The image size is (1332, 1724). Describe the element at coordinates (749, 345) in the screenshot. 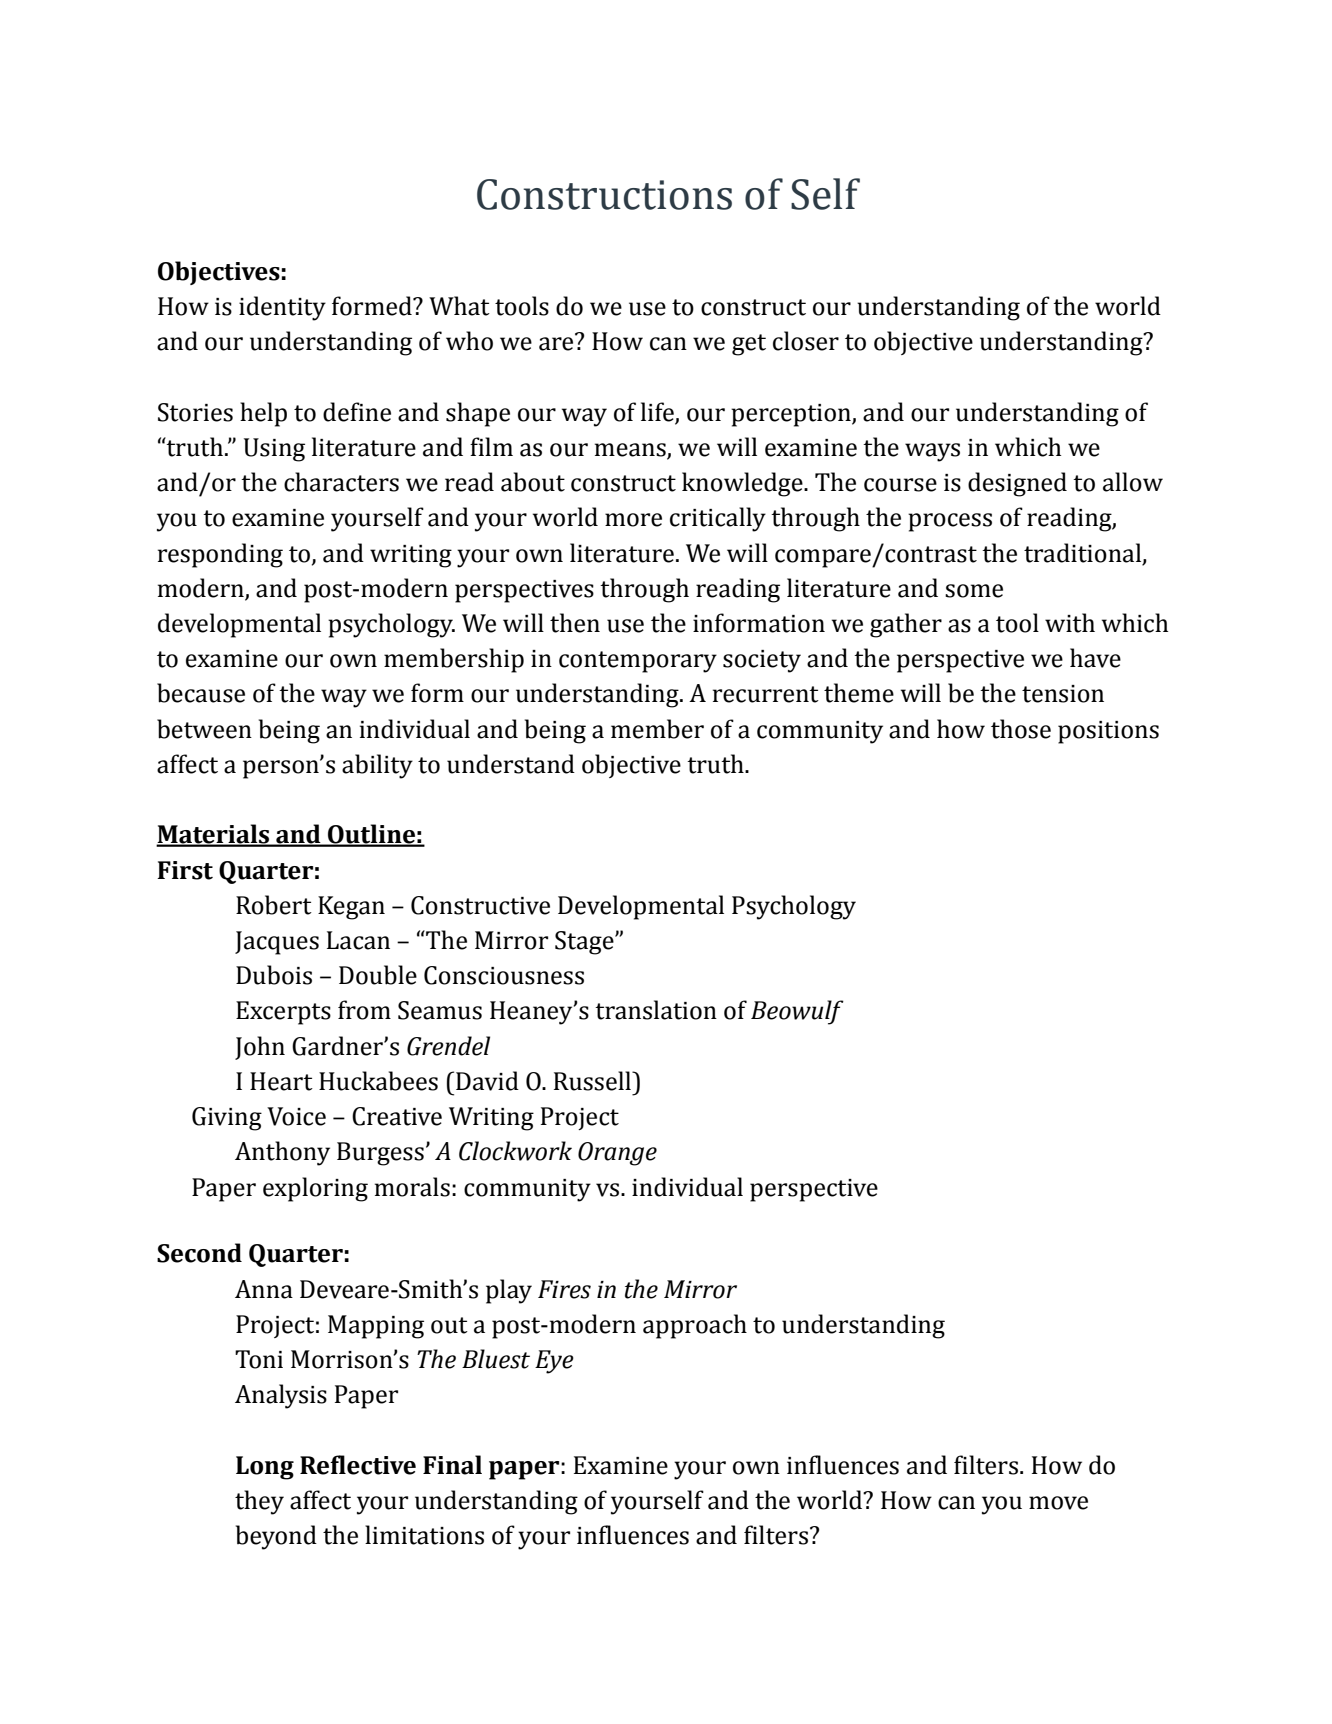

I see `get` at that location.
